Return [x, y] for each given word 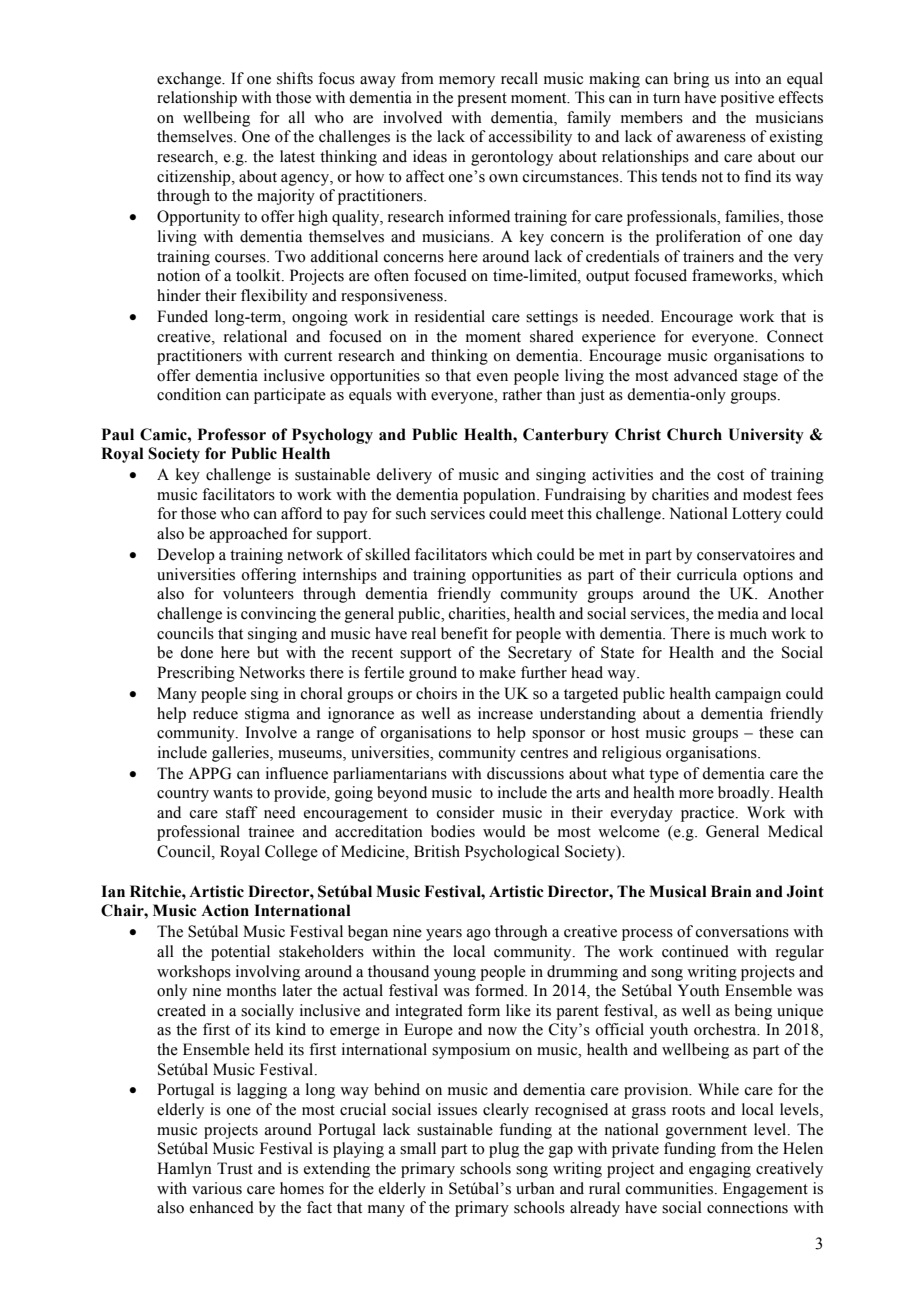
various [217, 1188]
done [196, 652]
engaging [720, 1170]
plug [504, 1150]
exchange [190, 80]
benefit [464, 633]
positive [747, 99]
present [482, 100]
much [748, 633]
